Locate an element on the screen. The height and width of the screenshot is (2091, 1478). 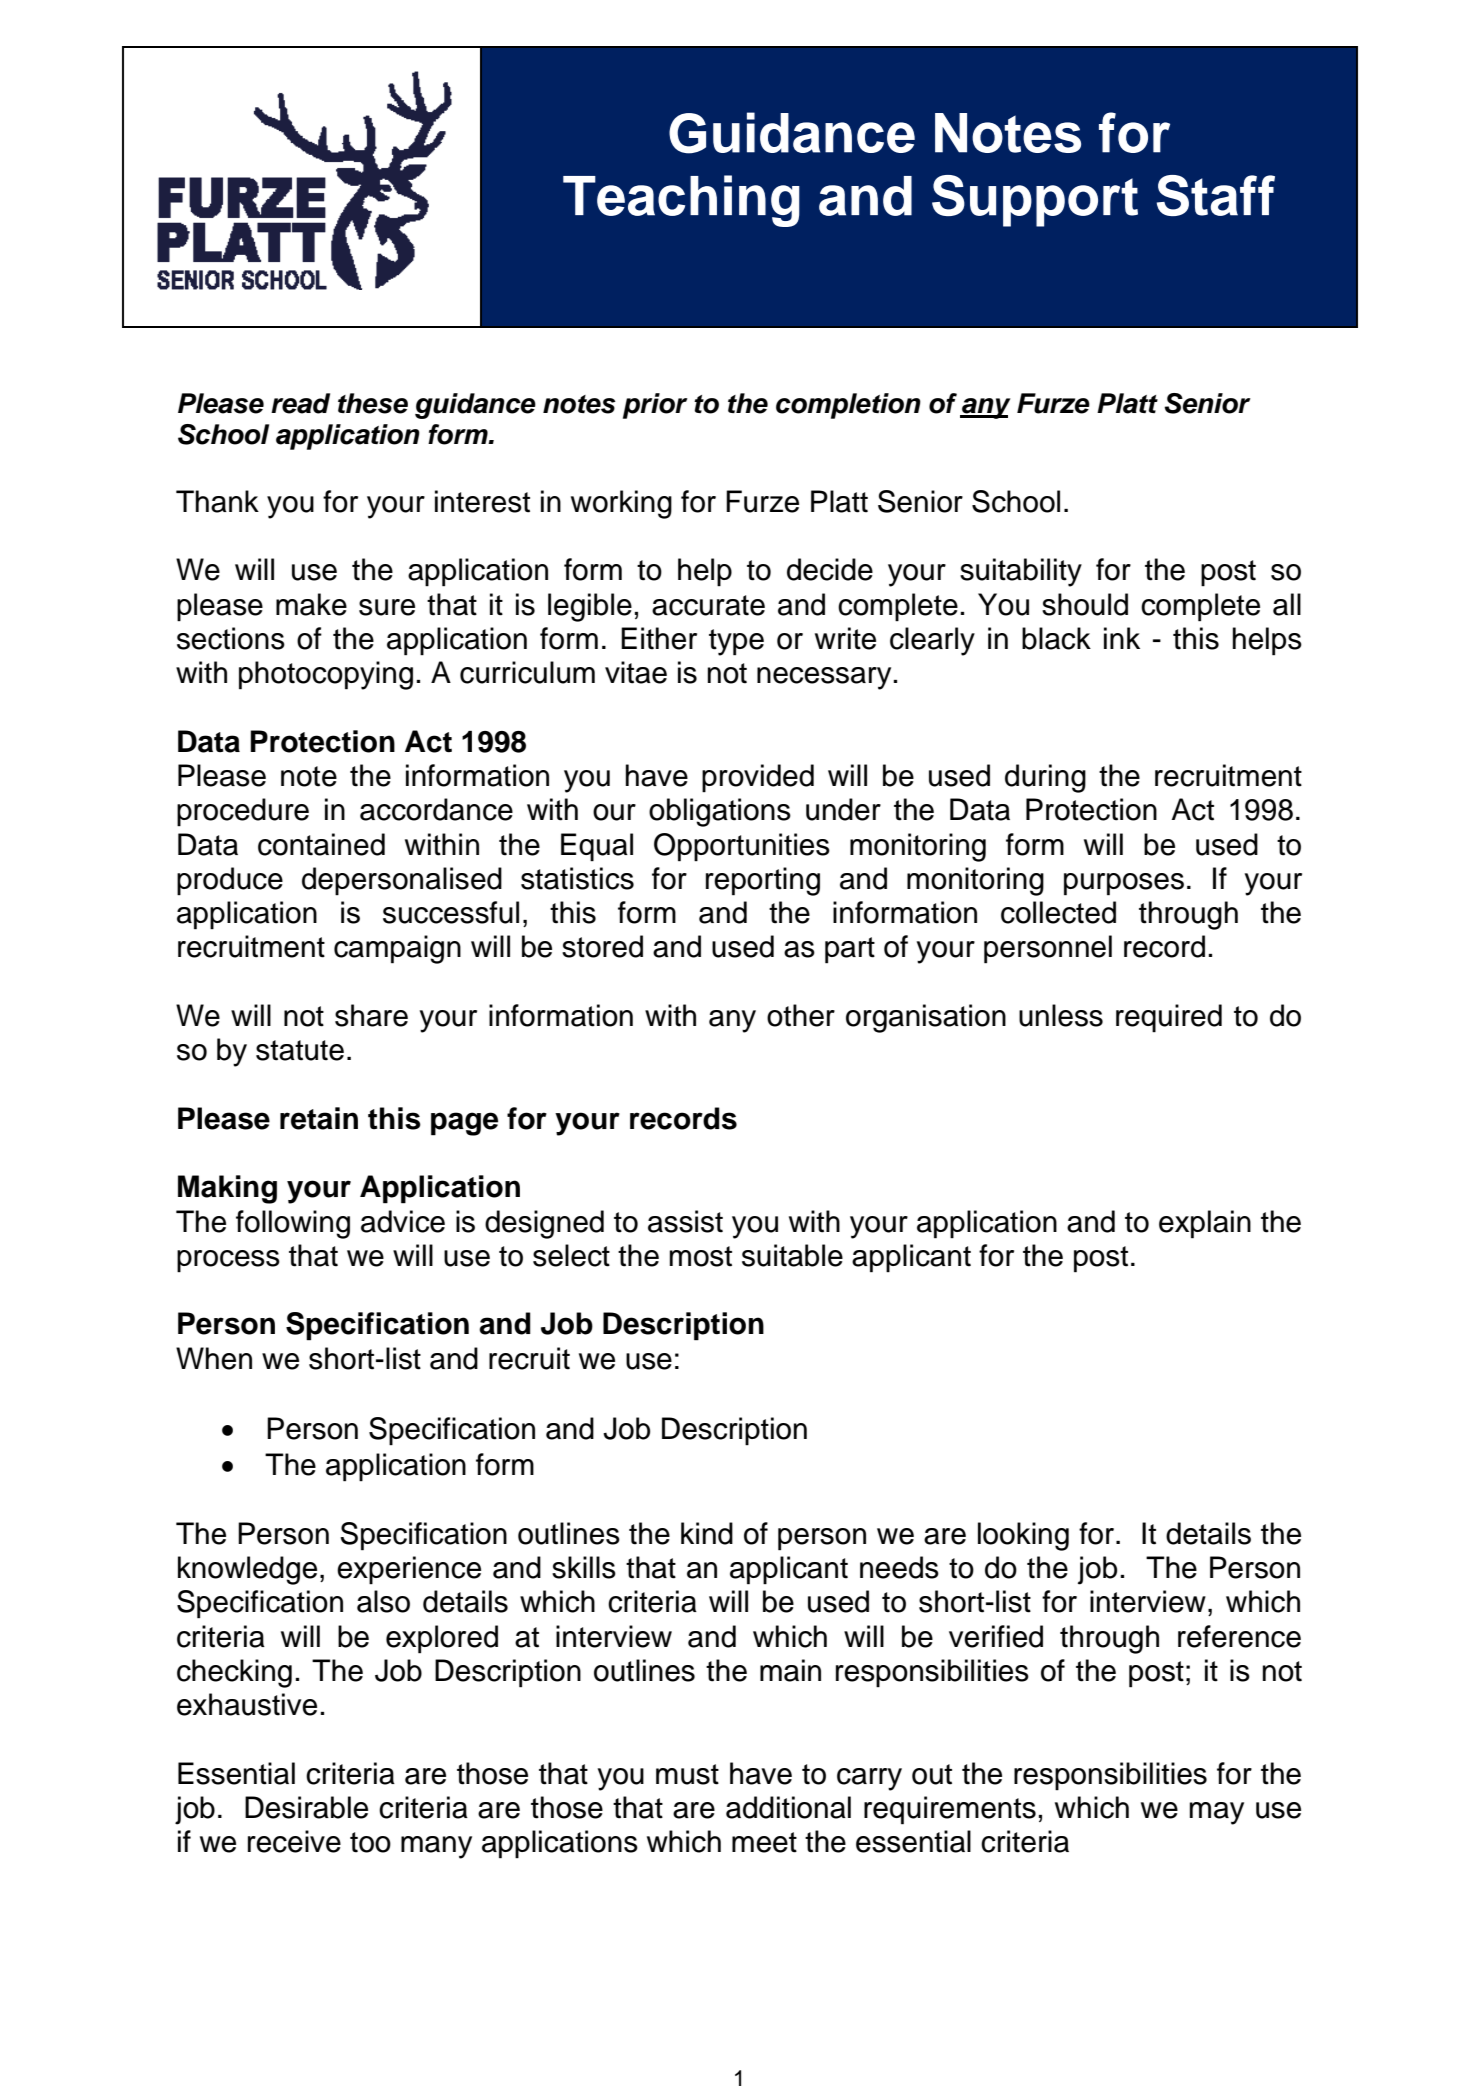
suitable is located at coordinates (792, 1255).
